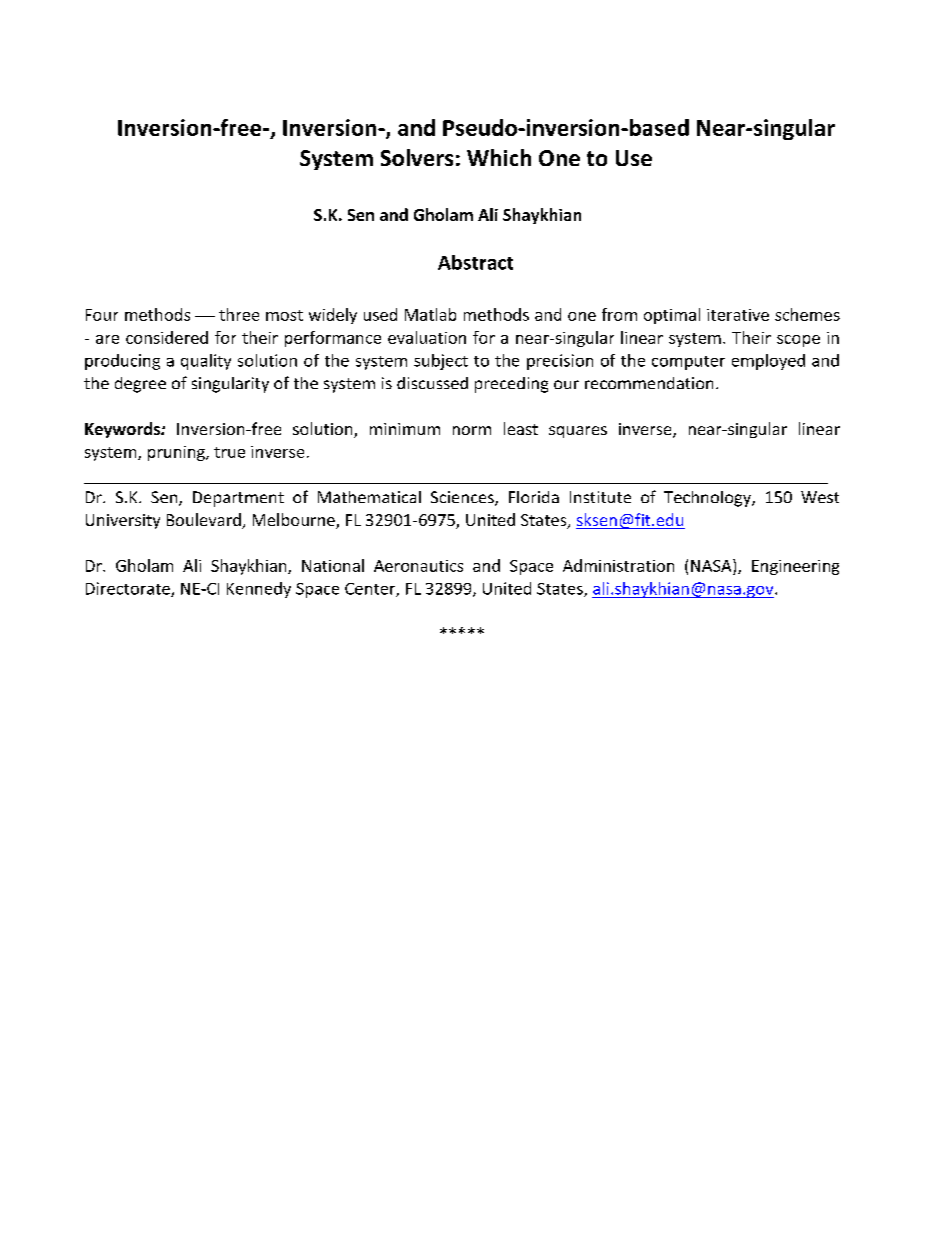 The height and width of the screenshot is (1233, 952). Describe the element at coordinates (417, 157) in the screenshot. I see `Solvers` at that location.
